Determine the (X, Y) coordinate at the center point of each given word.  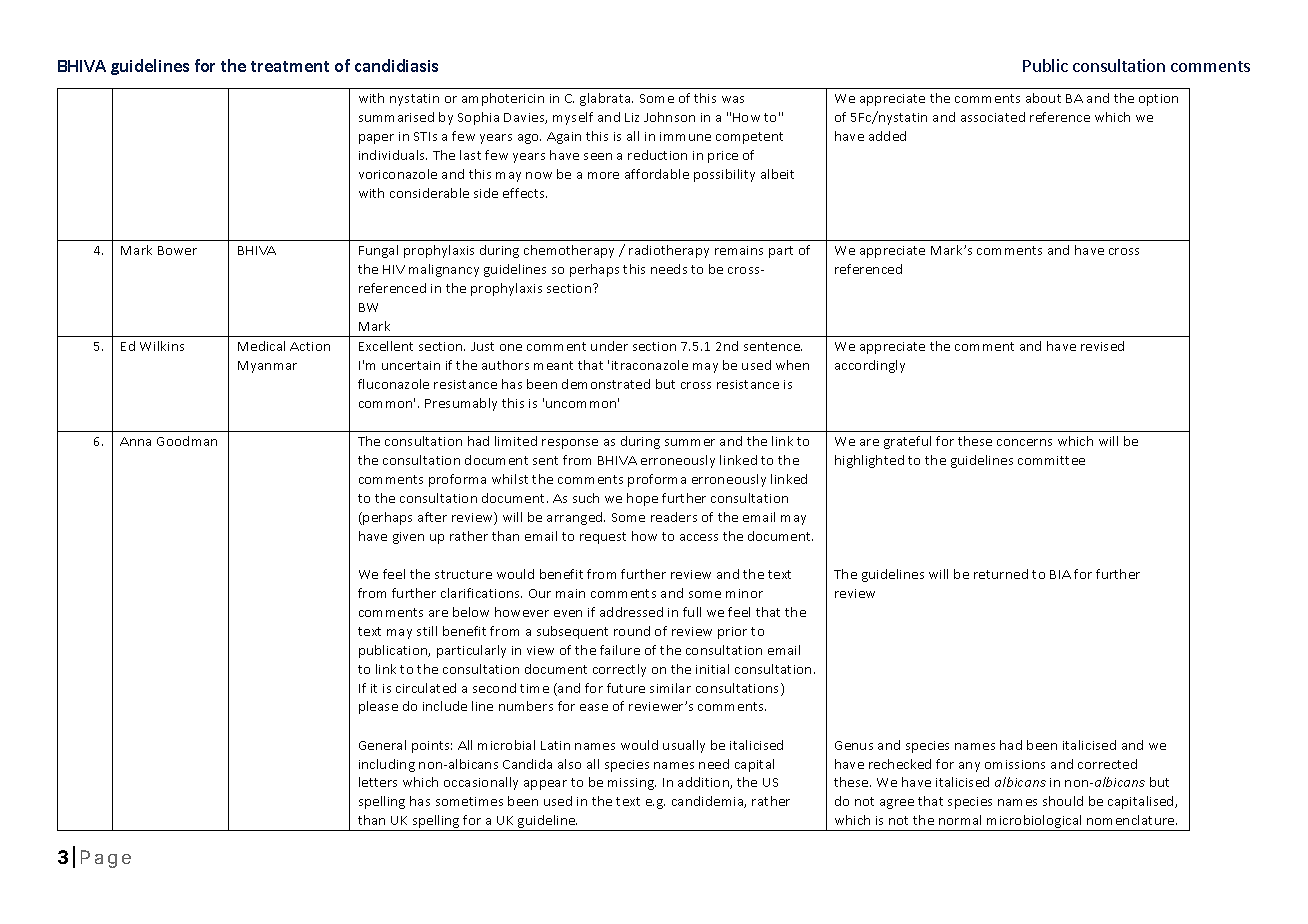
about (1043, 98)
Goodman (187, 441)
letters (378, 782)
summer (690, 442)
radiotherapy (669, 251)
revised (1102, 346)
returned (1001, 574)
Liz (632, 117)
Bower (177, 250)
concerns (1024, 442)
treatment (290, 66)
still (427, 631)
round (632, 631)
